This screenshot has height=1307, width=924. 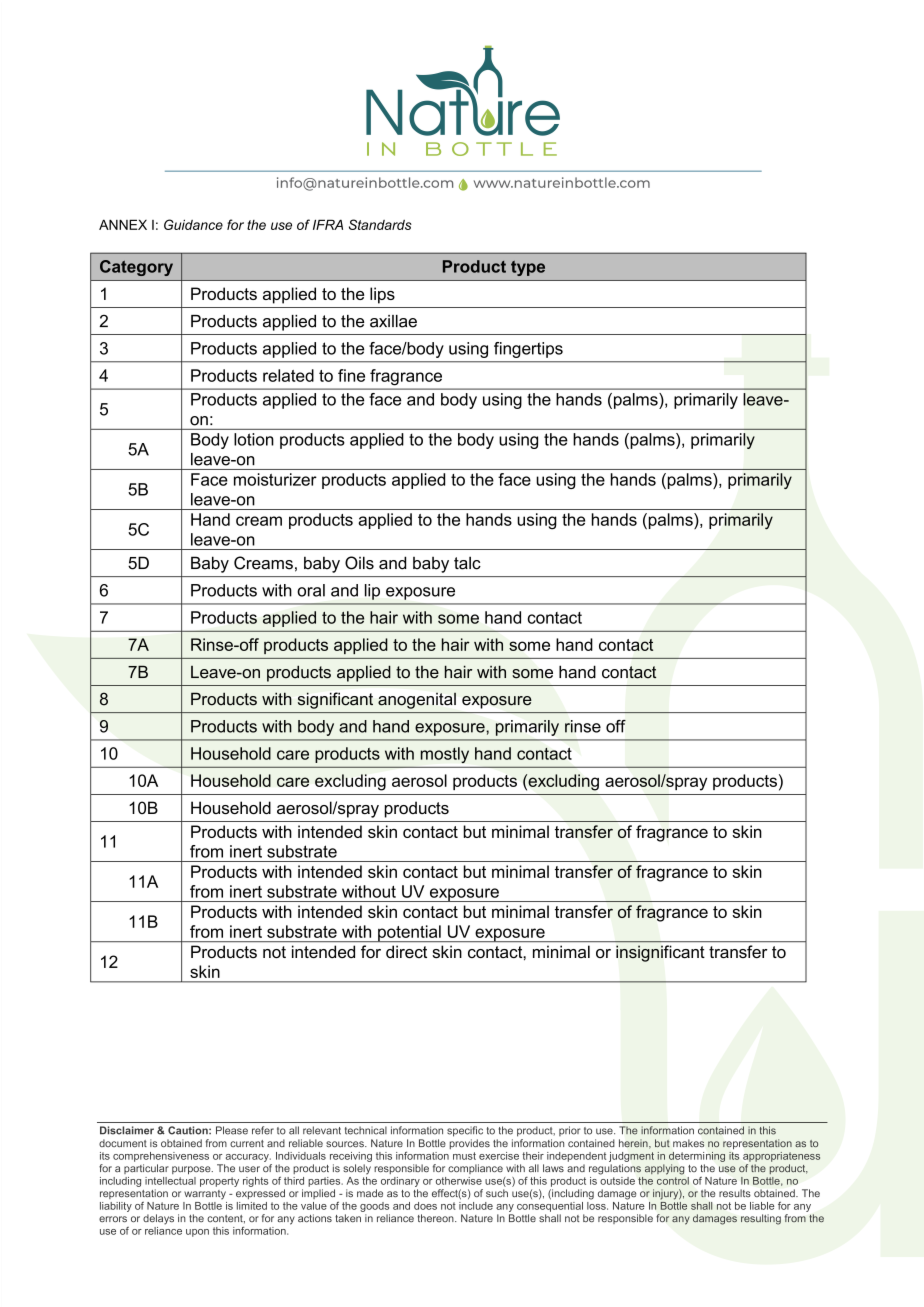 What do you see at coordinates (528, 350) in the screenshot?
I see `fingertips` at bounding box center [528, 350].
